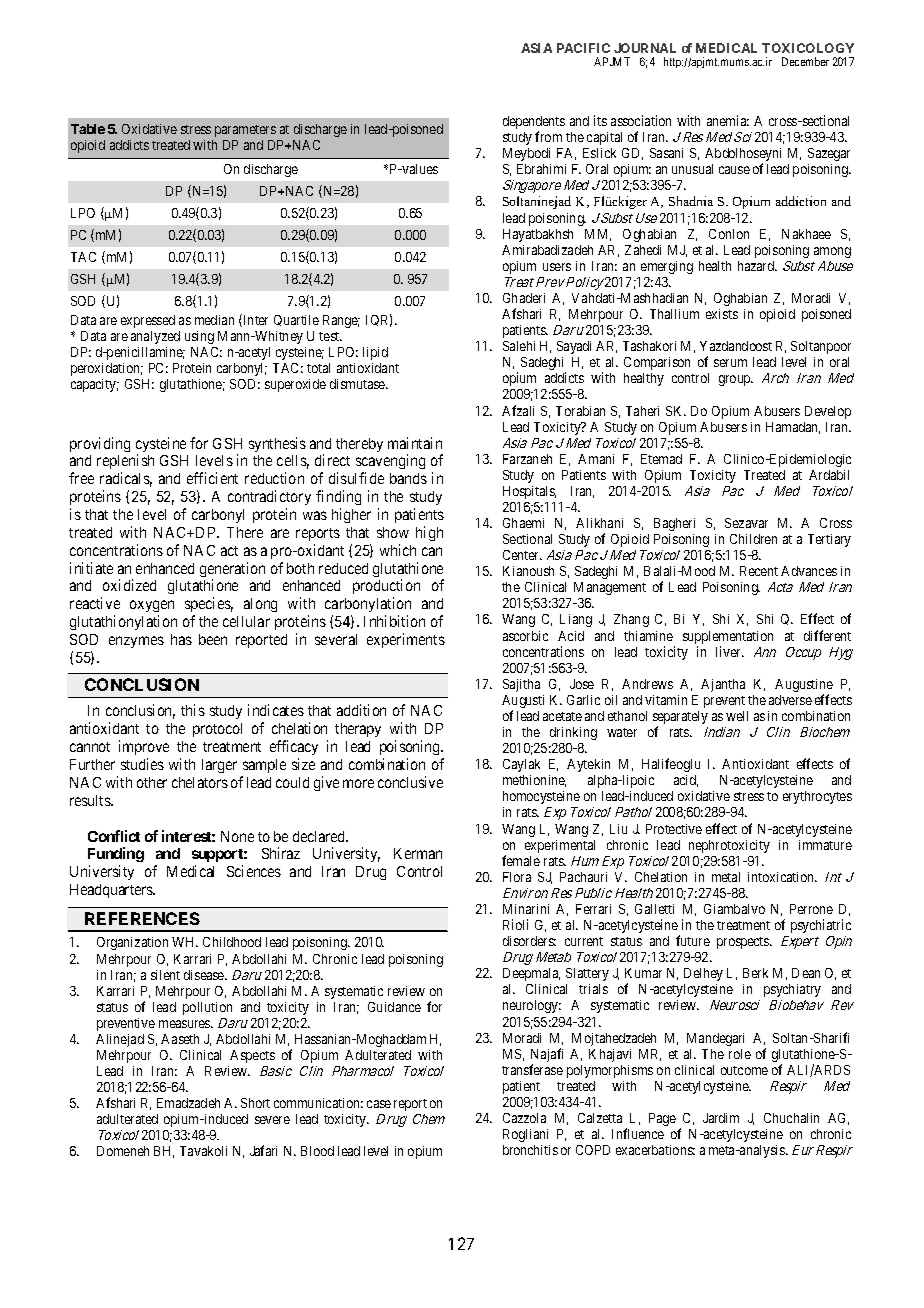 Image resolution: width=924 pixels, height=1308 pixels. Describe the element at coordinates (152, 608) in the page. I see `oxygen` at that location.
